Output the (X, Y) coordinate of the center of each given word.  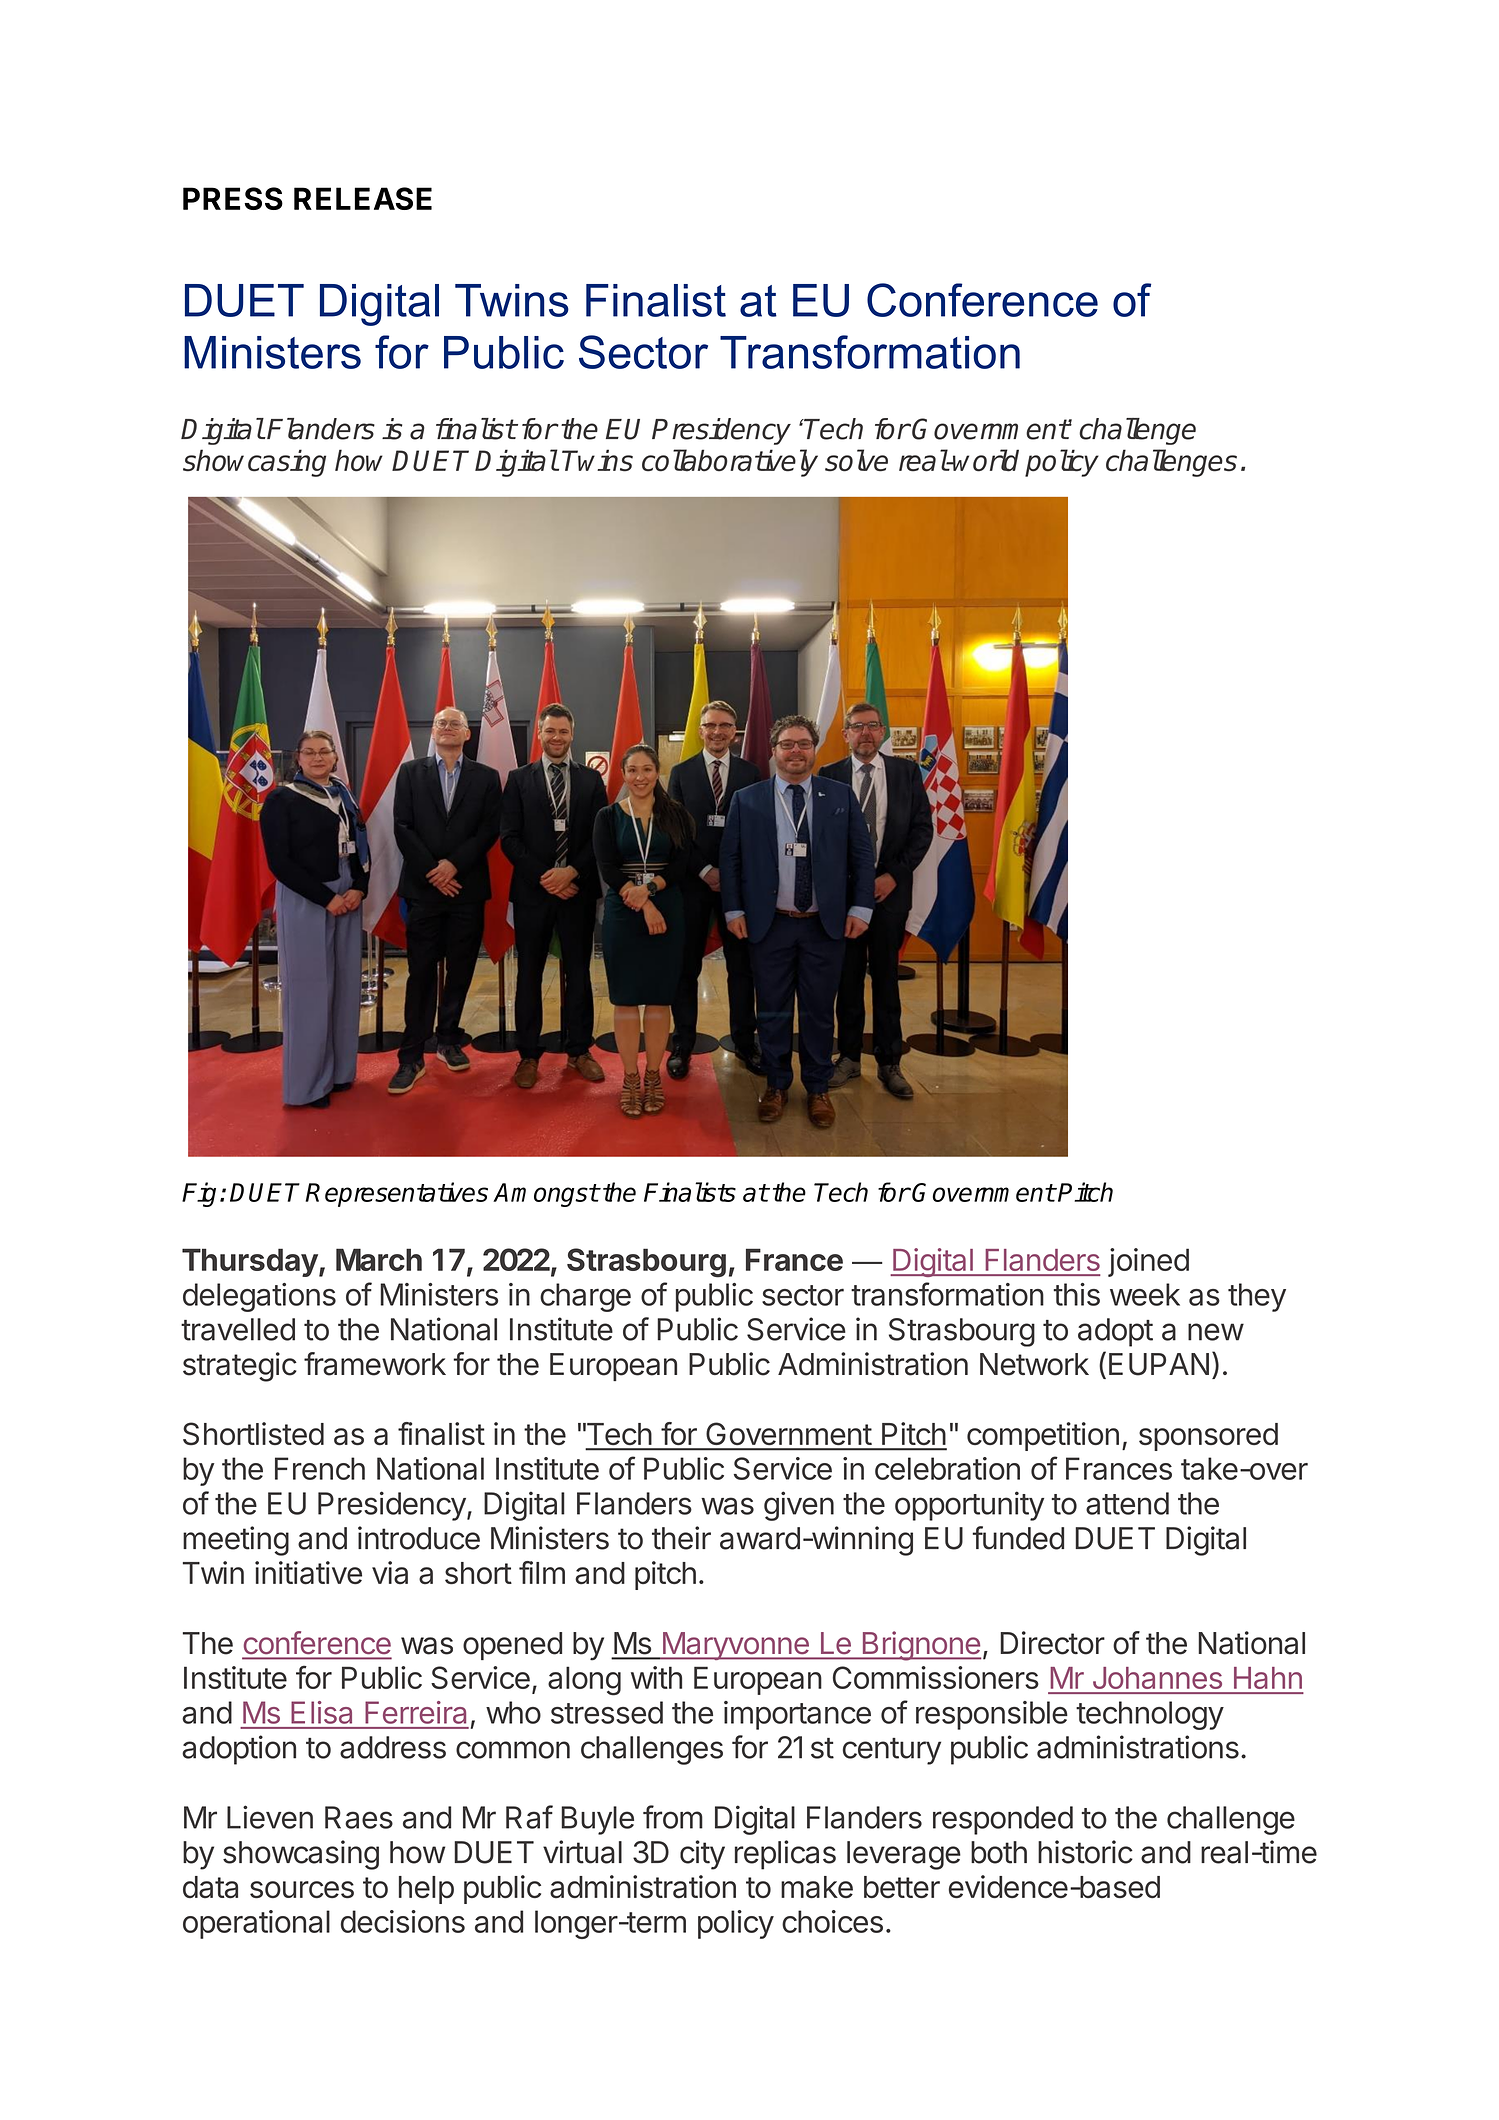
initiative (308, 1573)
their (681, 1538)
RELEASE (363, 198)
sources (302, 1889)
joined (1148, 1262)
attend (1127, 1503)
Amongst (546, 1195)
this (1077, 1294)
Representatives (397, 1194)
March (379, 1259)
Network (1034, 1364)
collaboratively (730, 463)
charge (585, 1297)
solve (856, 460)
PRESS (233, 198)
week (1145, 1294)
